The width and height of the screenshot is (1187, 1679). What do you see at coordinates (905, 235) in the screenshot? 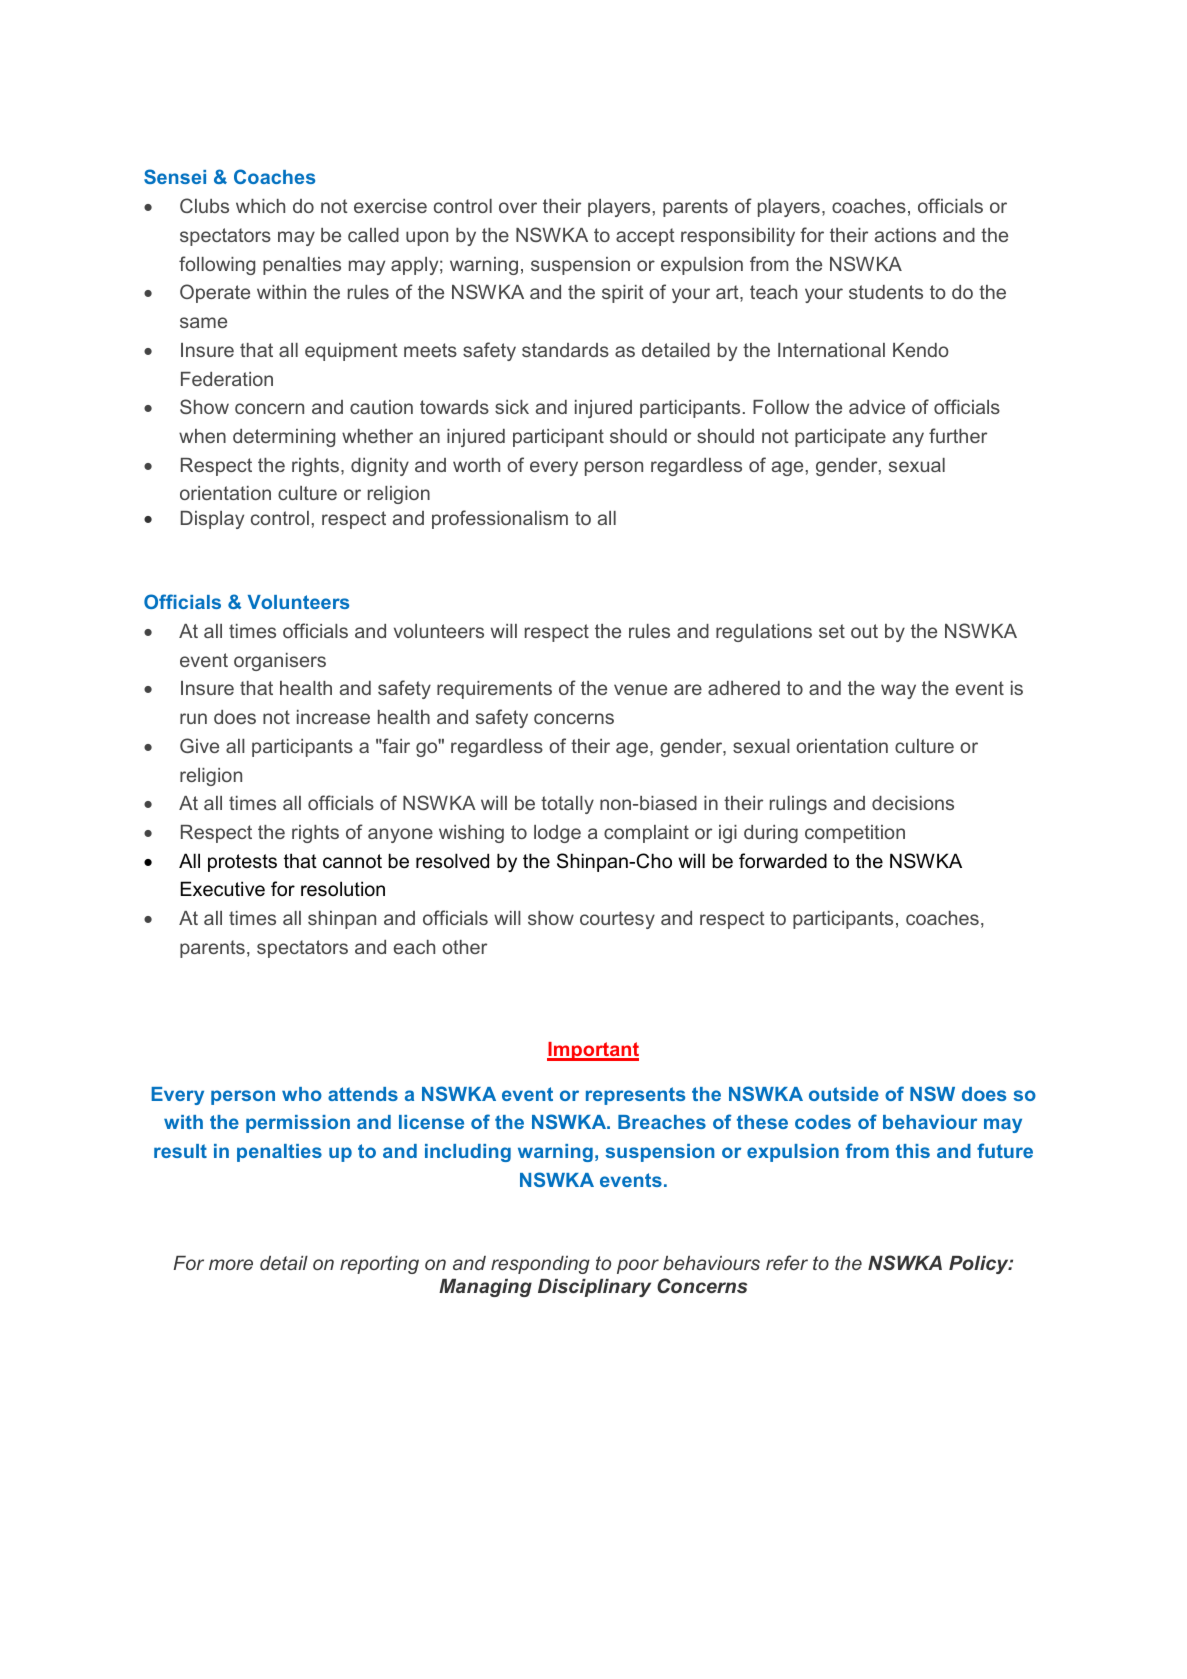
I see `actions` at bounding box center [905, 235].
